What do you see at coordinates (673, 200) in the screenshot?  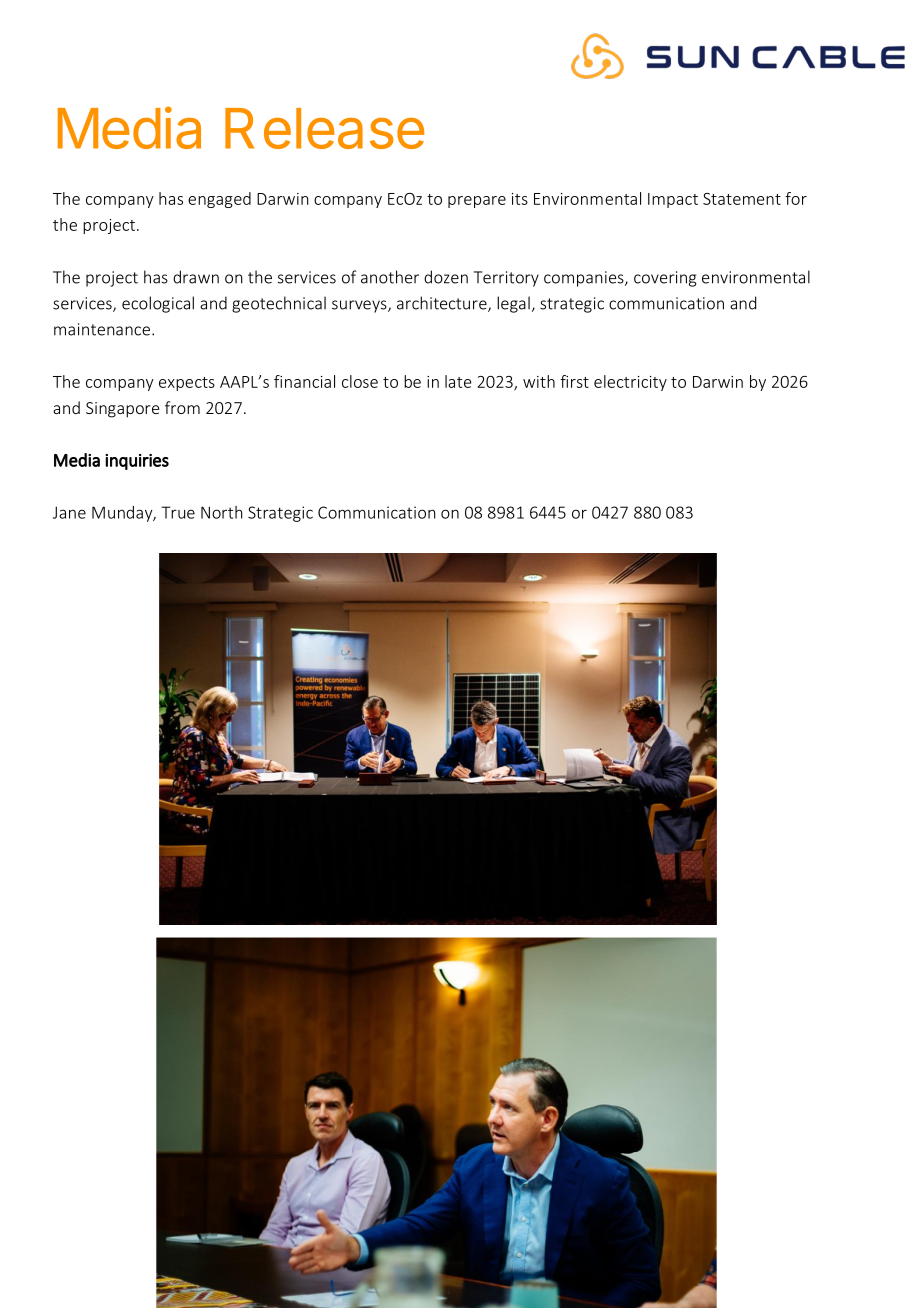 I see `Impact` at bounding box center [673, 200].
